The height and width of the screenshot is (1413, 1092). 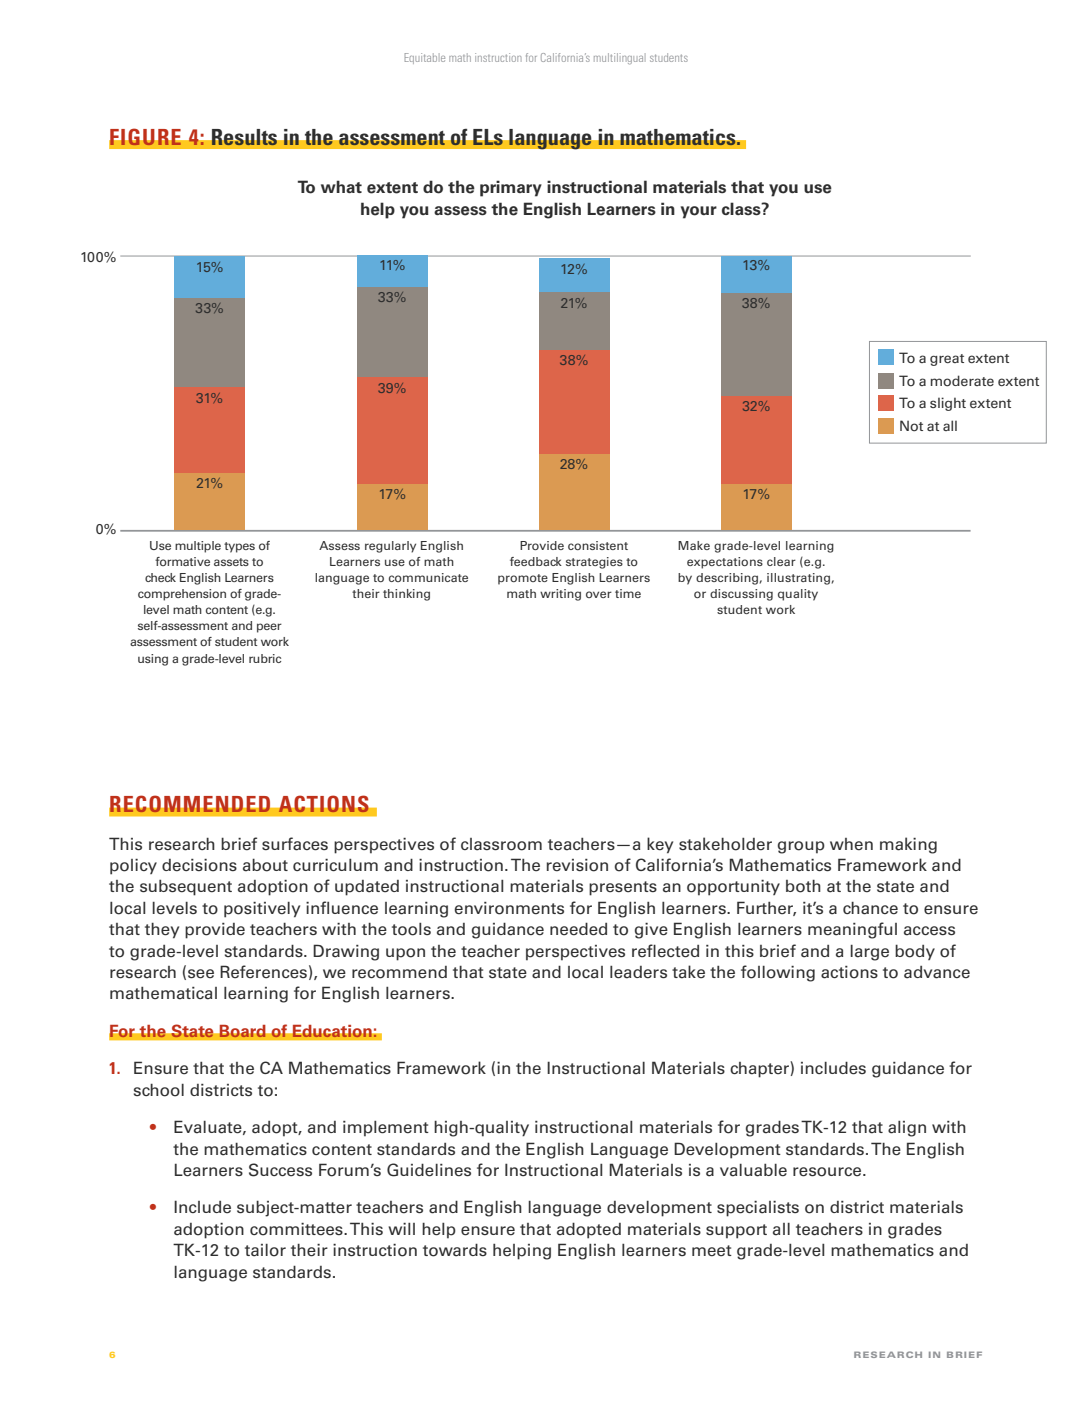 I want to click on multilingual, so click(x=618, y=58).
